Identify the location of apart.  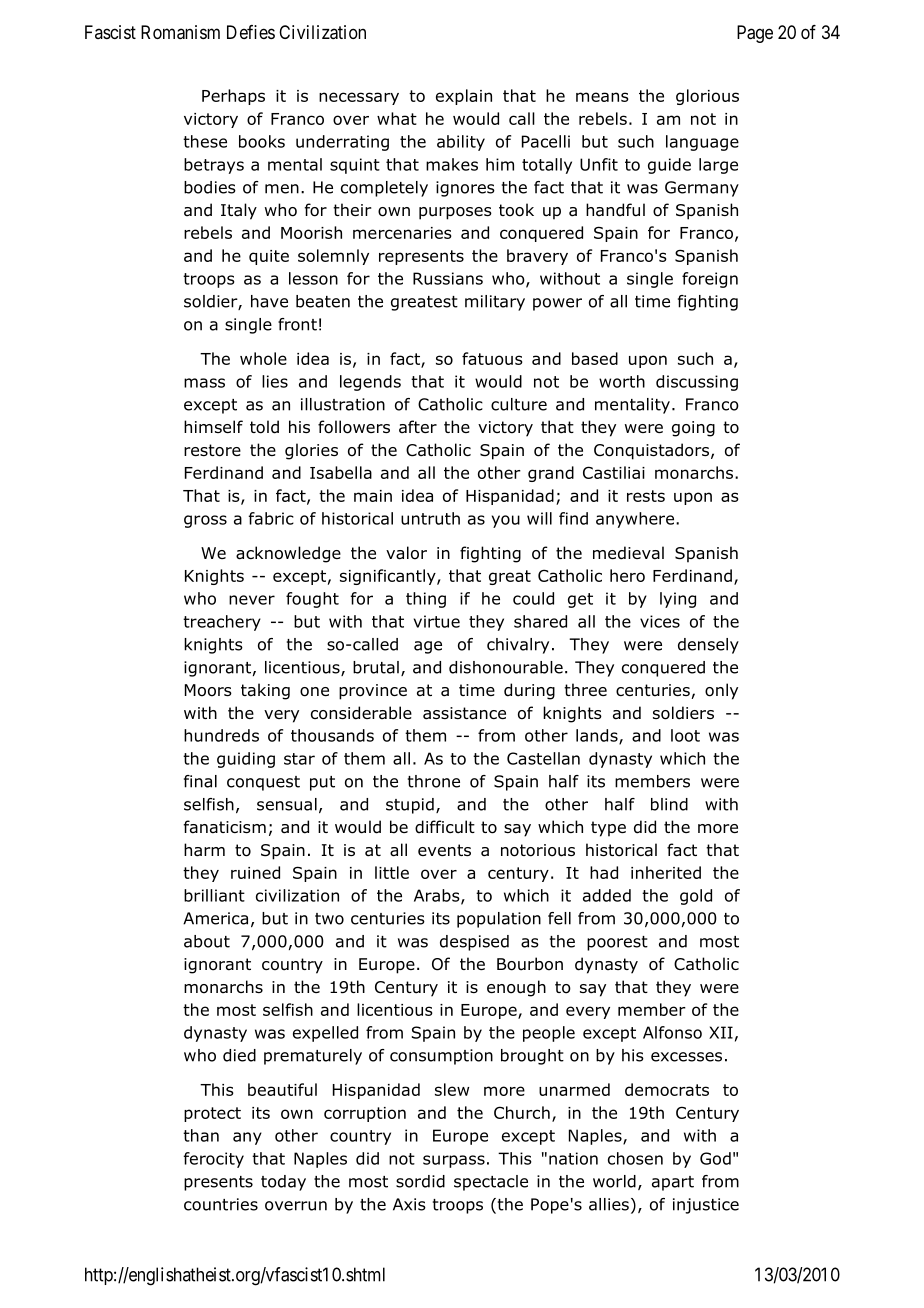
(673, 1183).
